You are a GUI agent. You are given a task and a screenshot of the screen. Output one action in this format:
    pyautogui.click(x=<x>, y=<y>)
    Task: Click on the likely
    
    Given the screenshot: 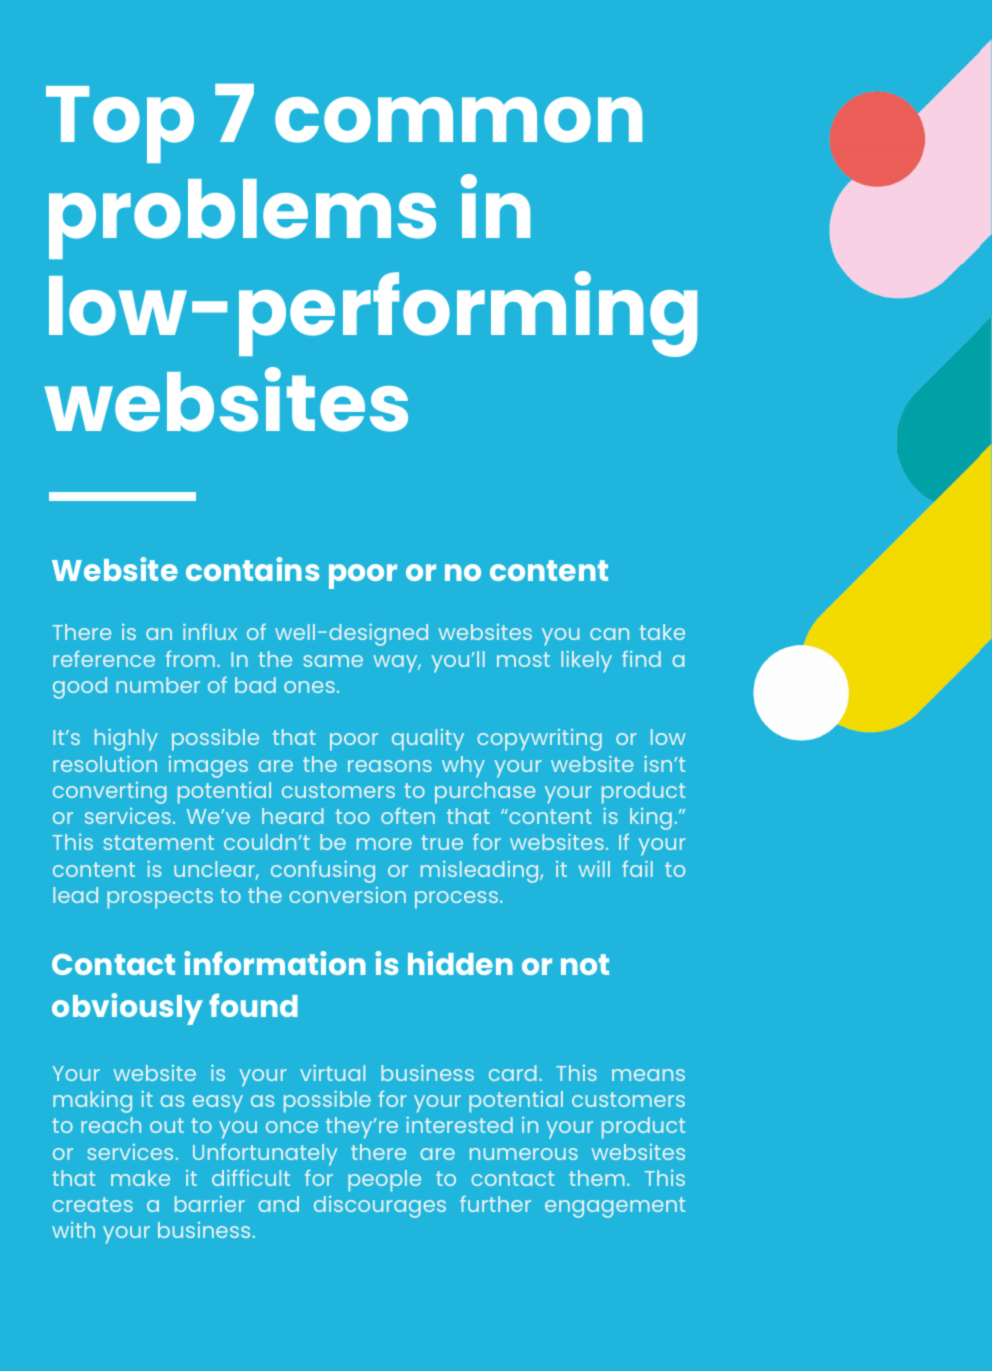 What is the action you would take?
    pyautogui.click(x=586, y=662)
